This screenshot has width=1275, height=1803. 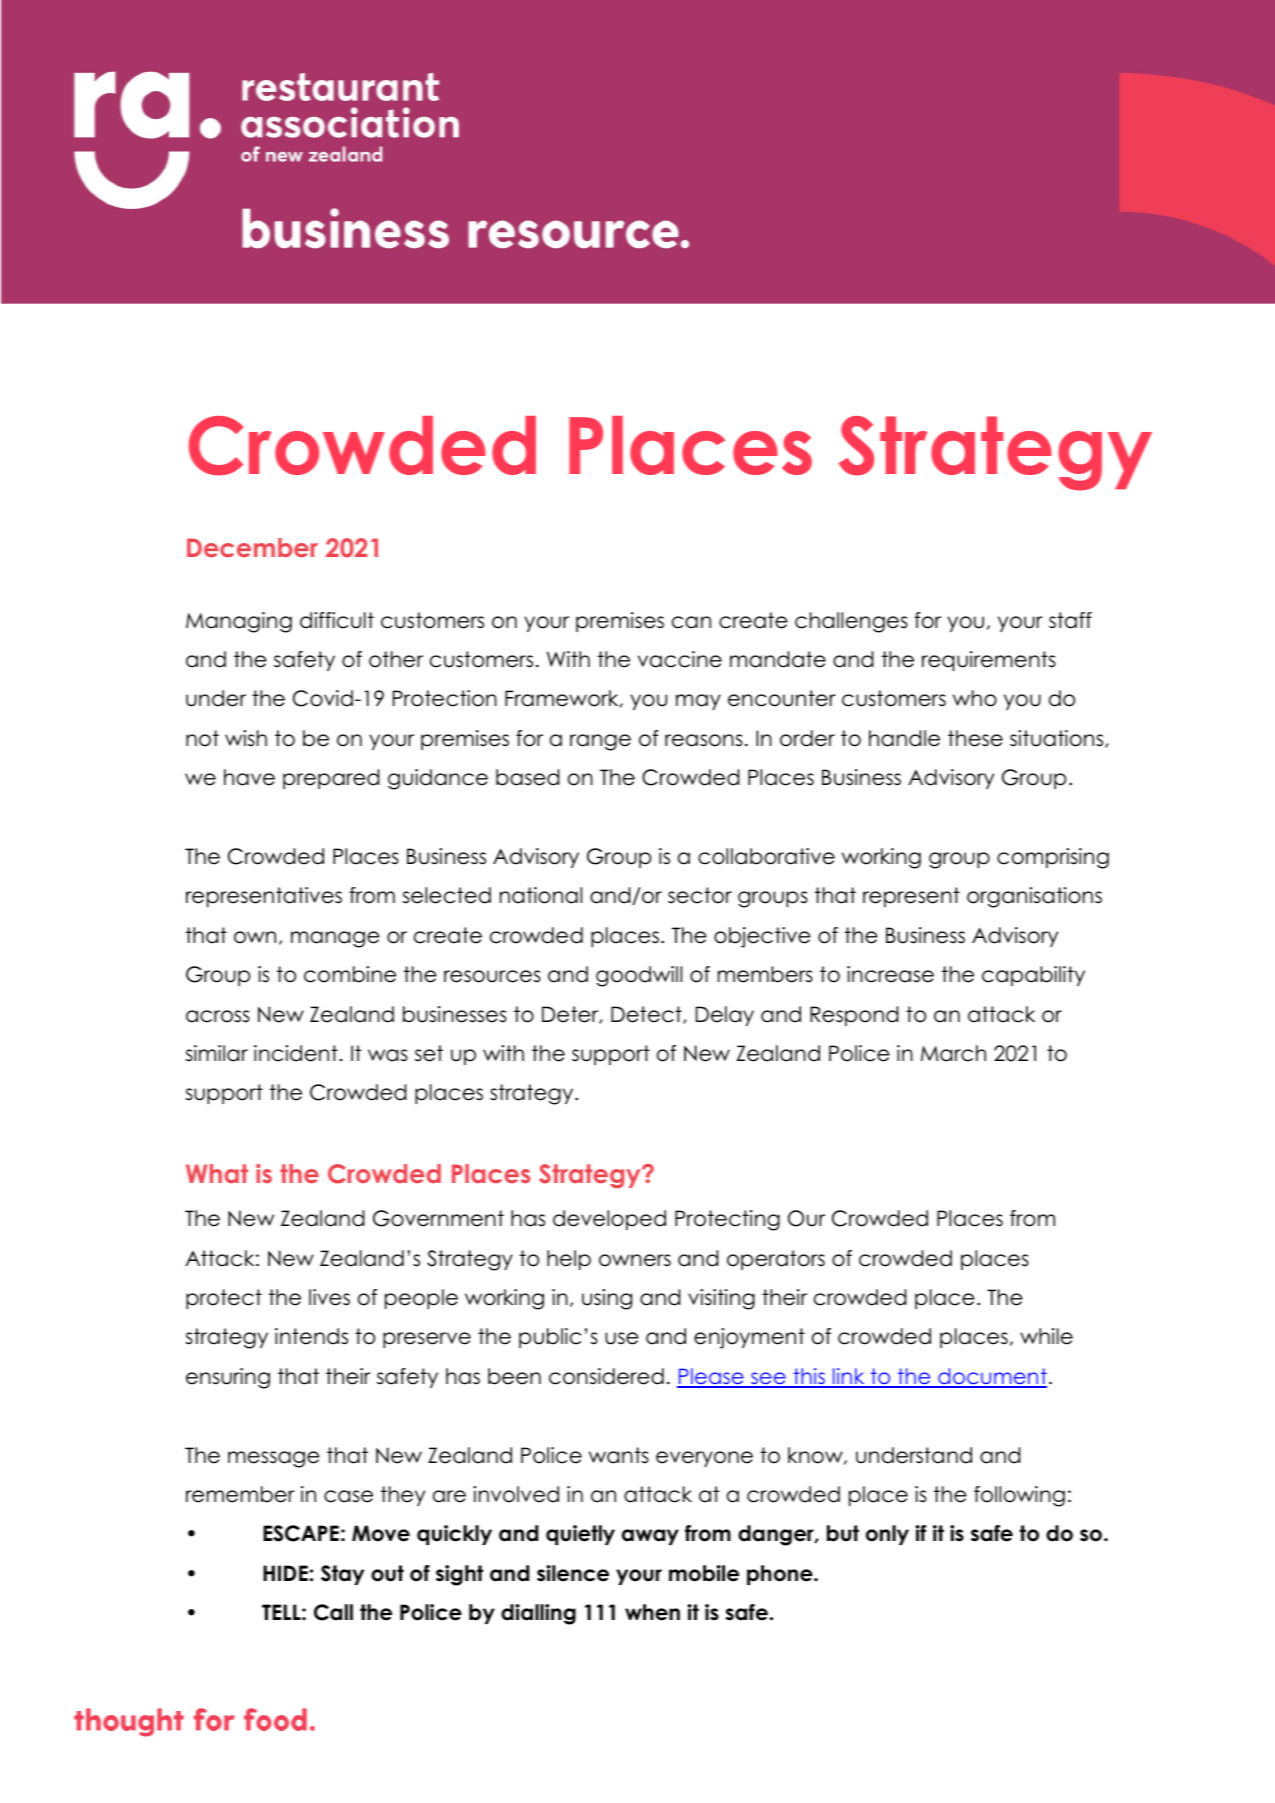 What do you see at coordinates (647, 1015) in the screenshot?
I see `Detect` at bounding box center [647, 1015].
